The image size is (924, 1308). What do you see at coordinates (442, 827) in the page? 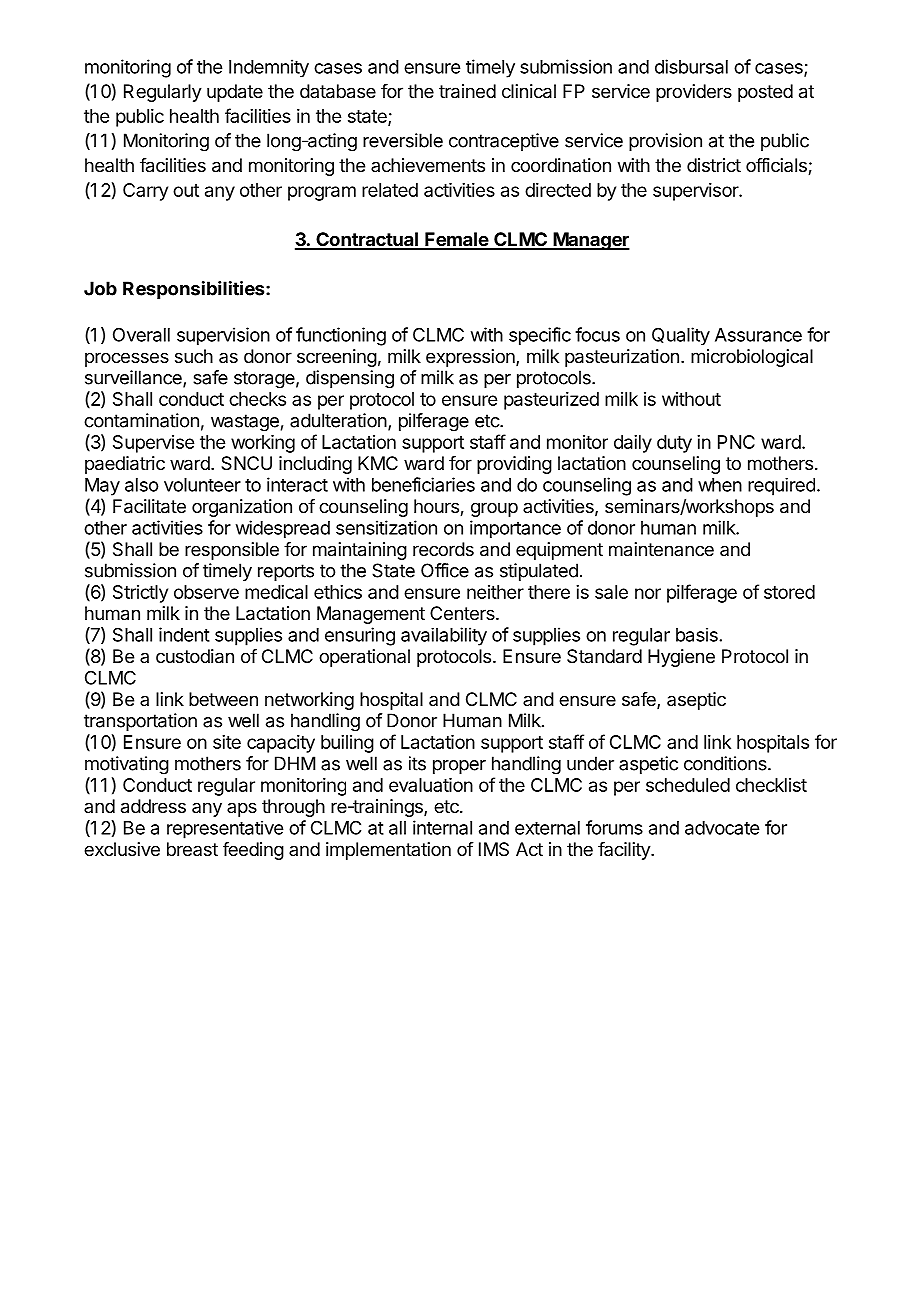
I see `internal` at bounding box center [442, 827].
